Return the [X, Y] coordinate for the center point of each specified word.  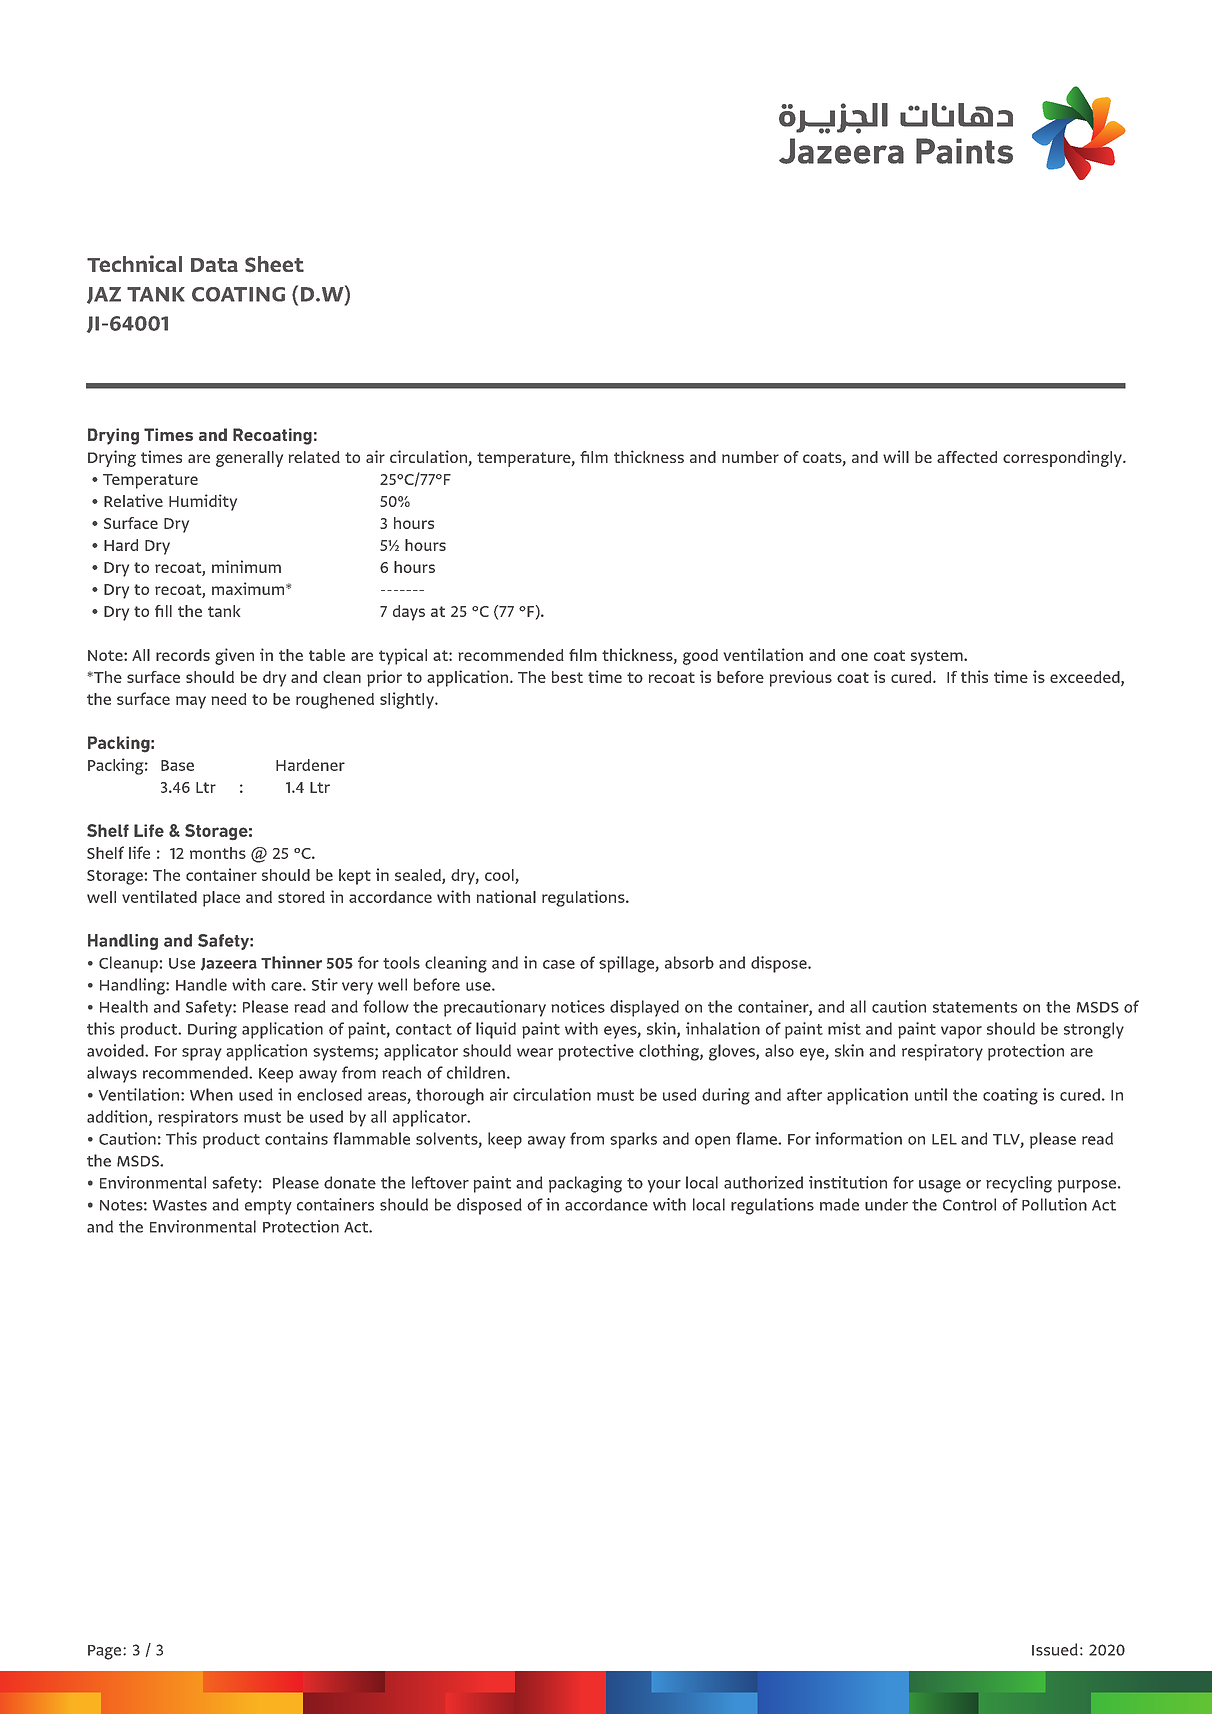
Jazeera [229, 964]
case [559, 964]
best [567, 677]
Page [106, 1652]
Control [969, 1204]
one [854, 656]
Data [214, 265]
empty [268, 1207]
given [234, 656]
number [750, 457]
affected [967, 457]
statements [975, 1007]
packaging [585, 1184]
